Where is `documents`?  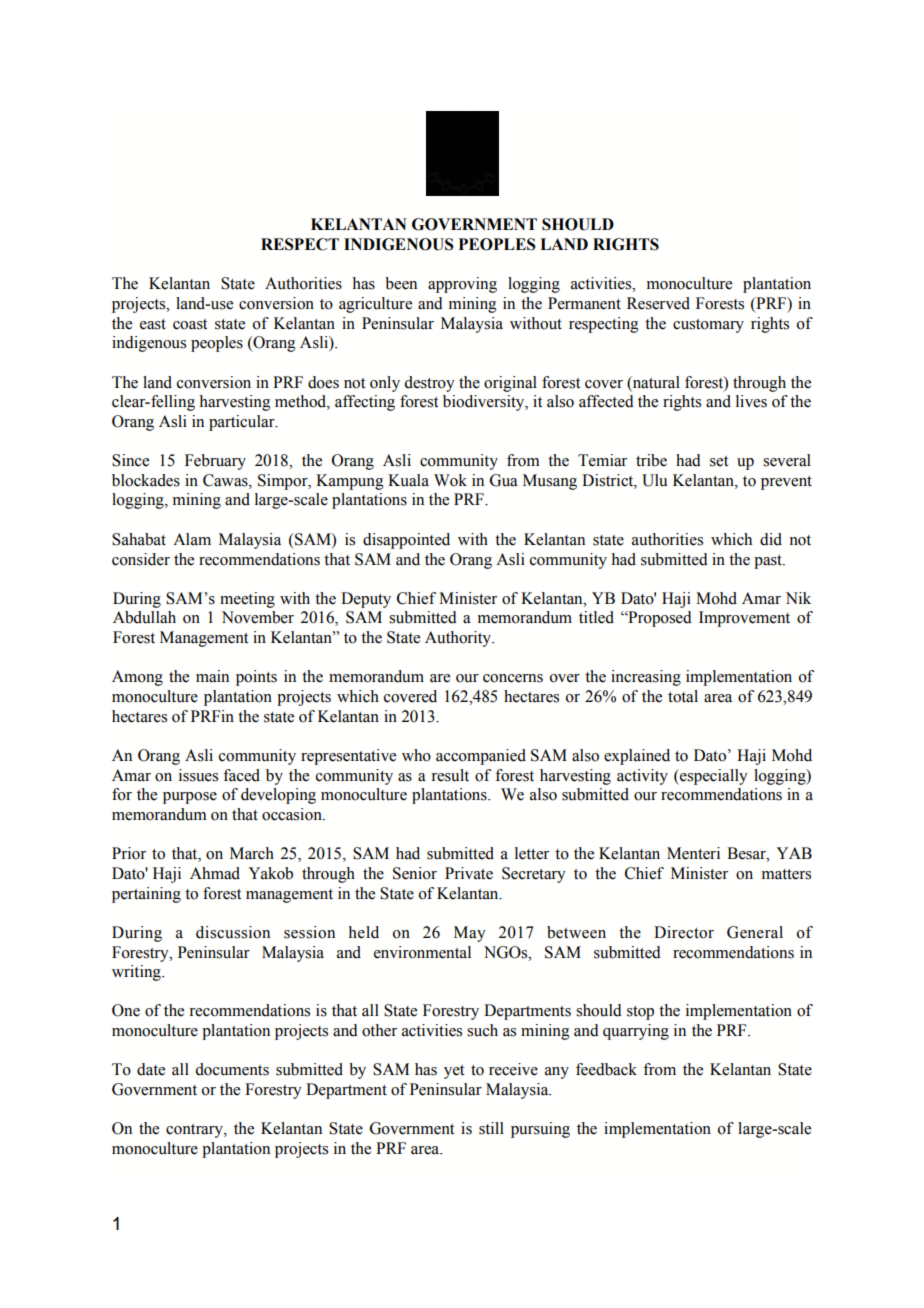
documents is located at coordinates (232, 1069).
